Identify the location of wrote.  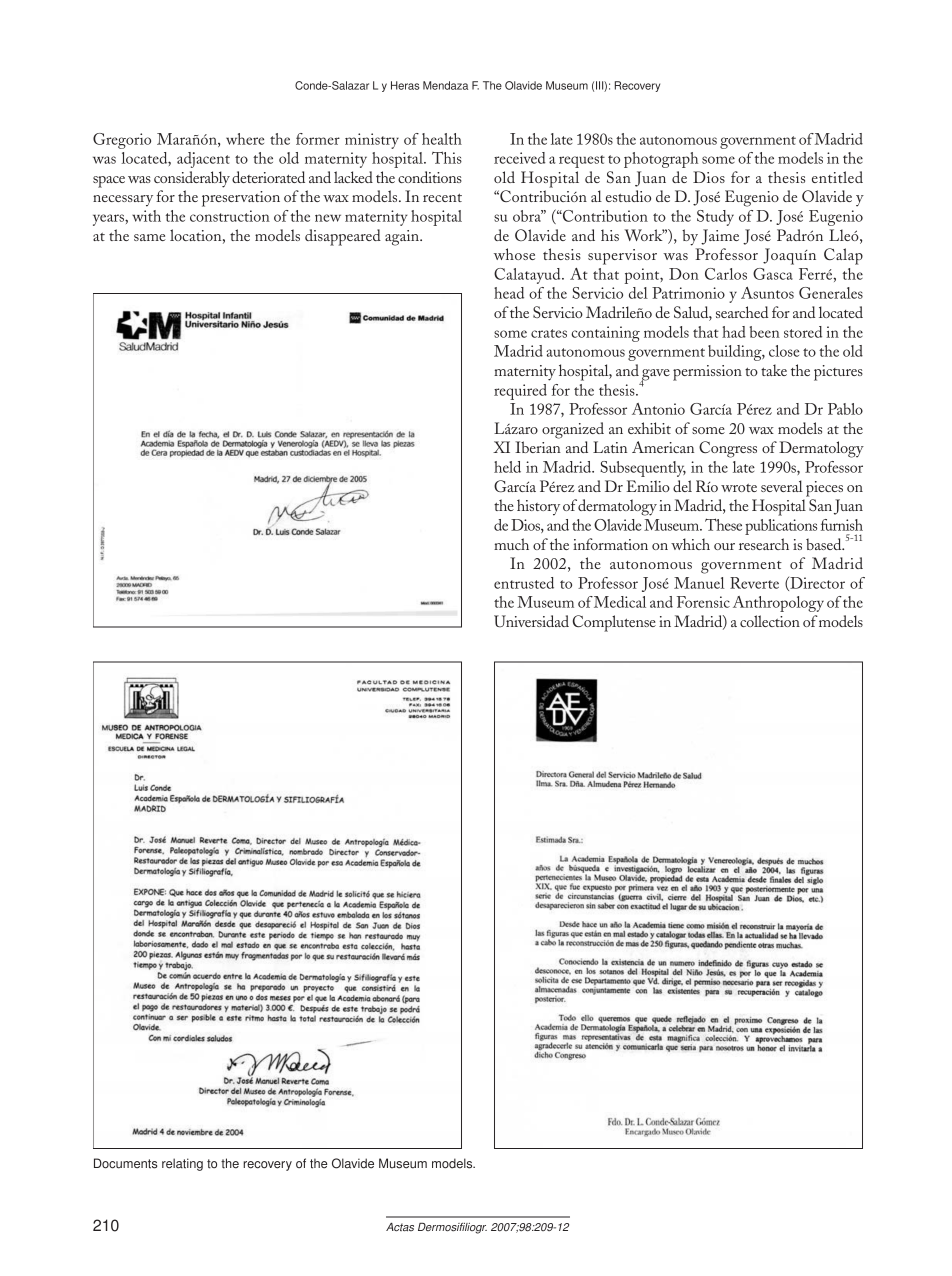
(739, 488).
